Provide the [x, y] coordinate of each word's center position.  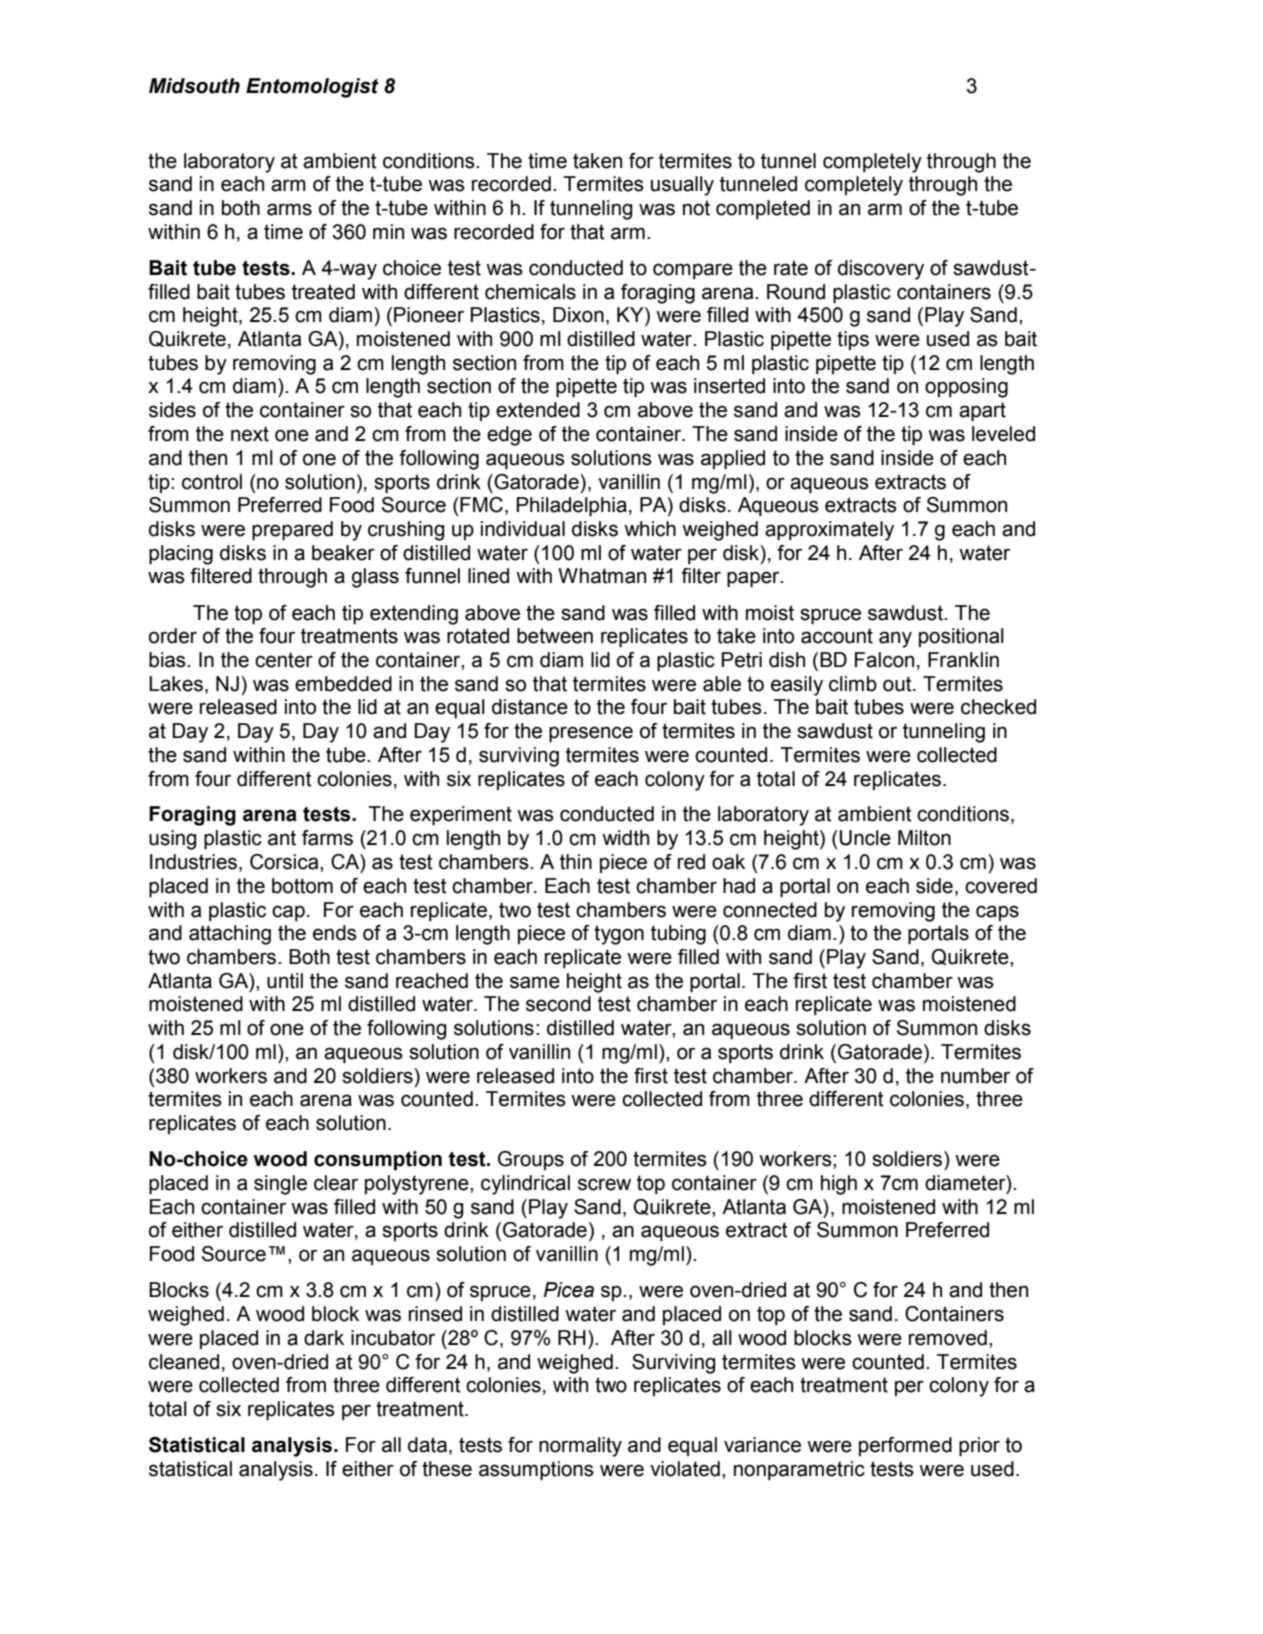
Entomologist [312, 88]
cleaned [184, 1362]
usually [682, 186]
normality [580, 1447]
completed [763, 209]
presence [591, 734]
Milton [924, 838]
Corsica [285, 862]
